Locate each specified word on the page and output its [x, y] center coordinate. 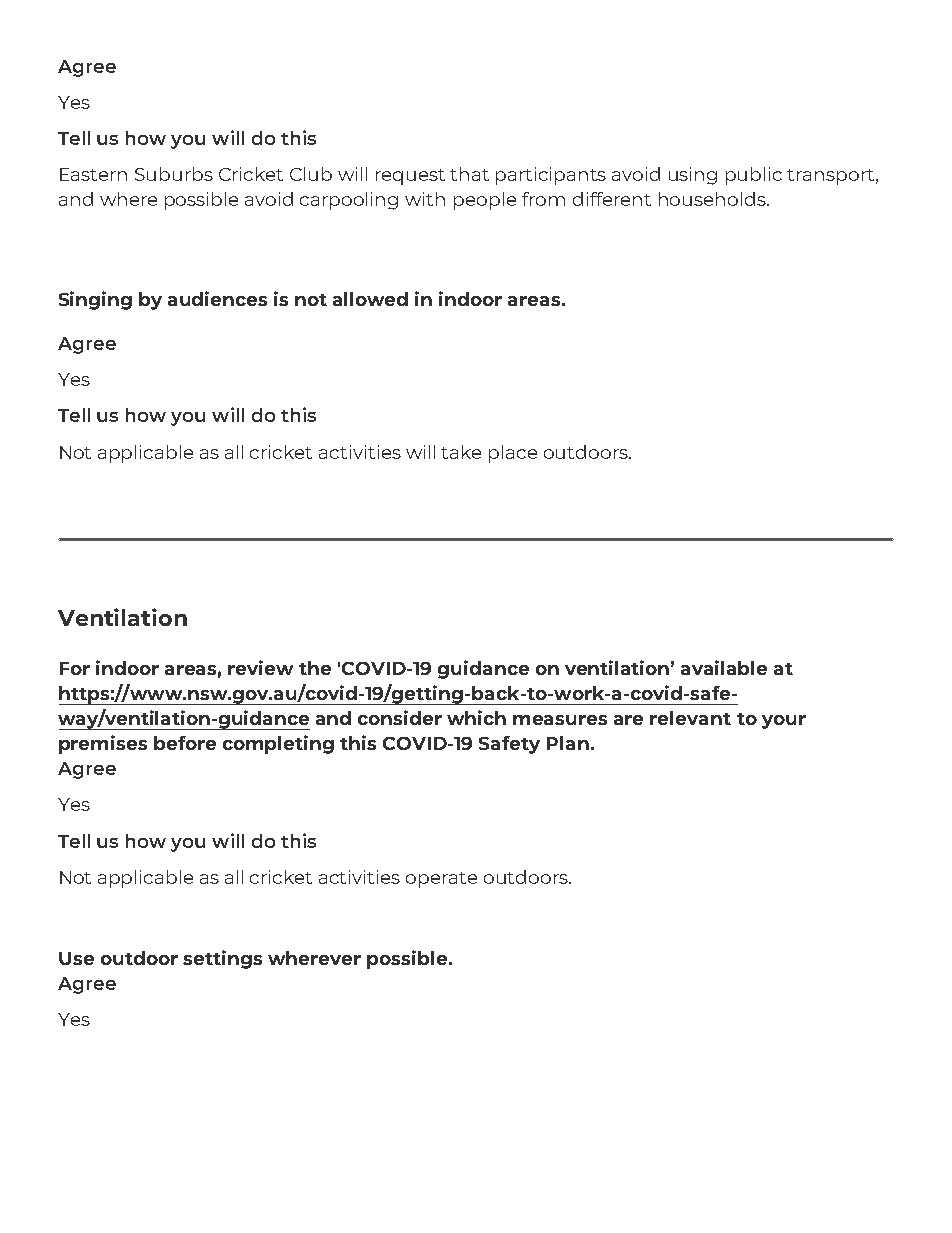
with [425, 199]
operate [441, 880]
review [260, 667]
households [713, 199]
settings [222, 959]
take [461, 452]
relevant [690, 718]
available [724, 667]
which [476, 717]
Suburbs [174, 174]
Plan [568, 743]
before [185, 743]
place [513, 454]
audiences [217, 298]
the [315, 668]
